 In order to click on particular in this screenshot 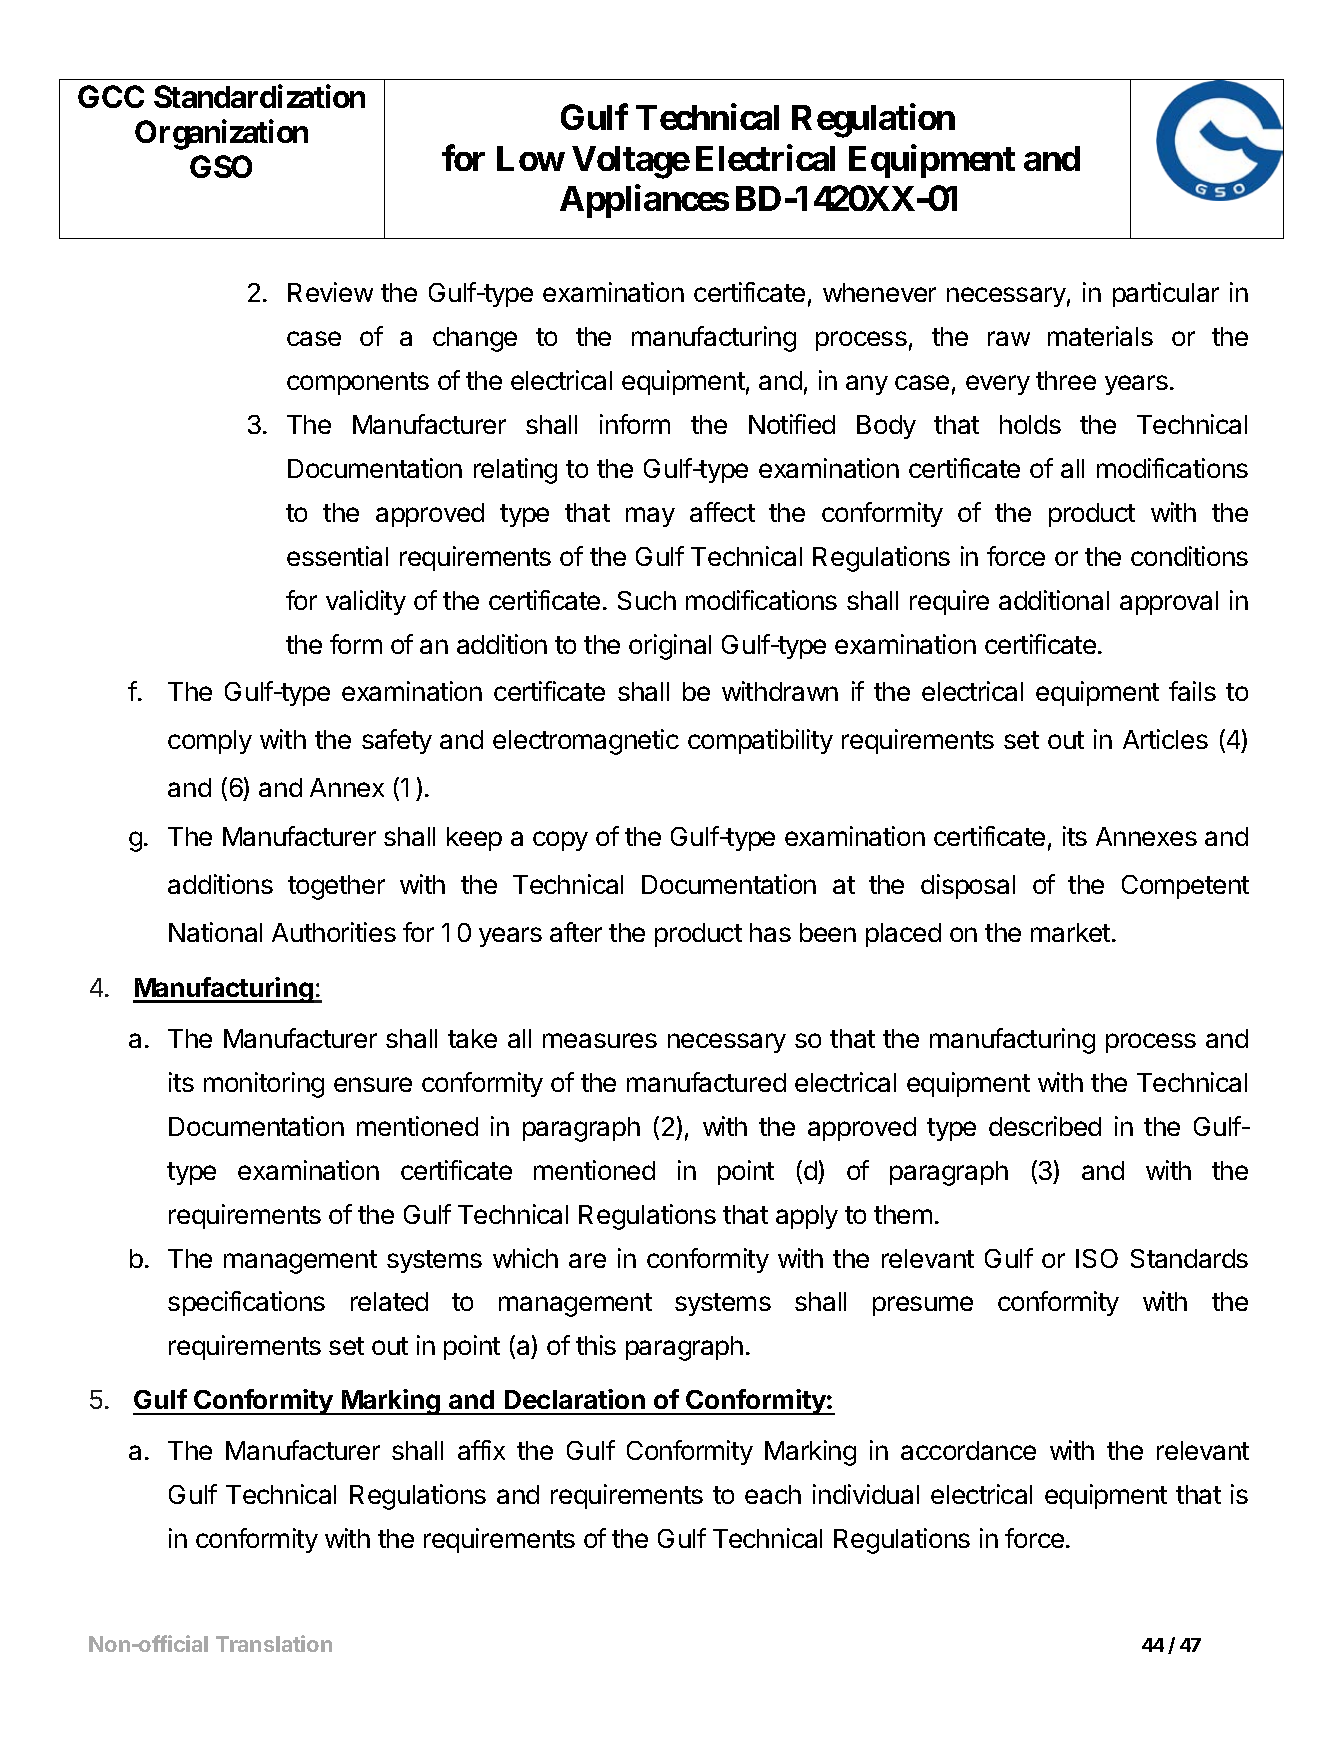, I will do `click(1166, 294)`.
